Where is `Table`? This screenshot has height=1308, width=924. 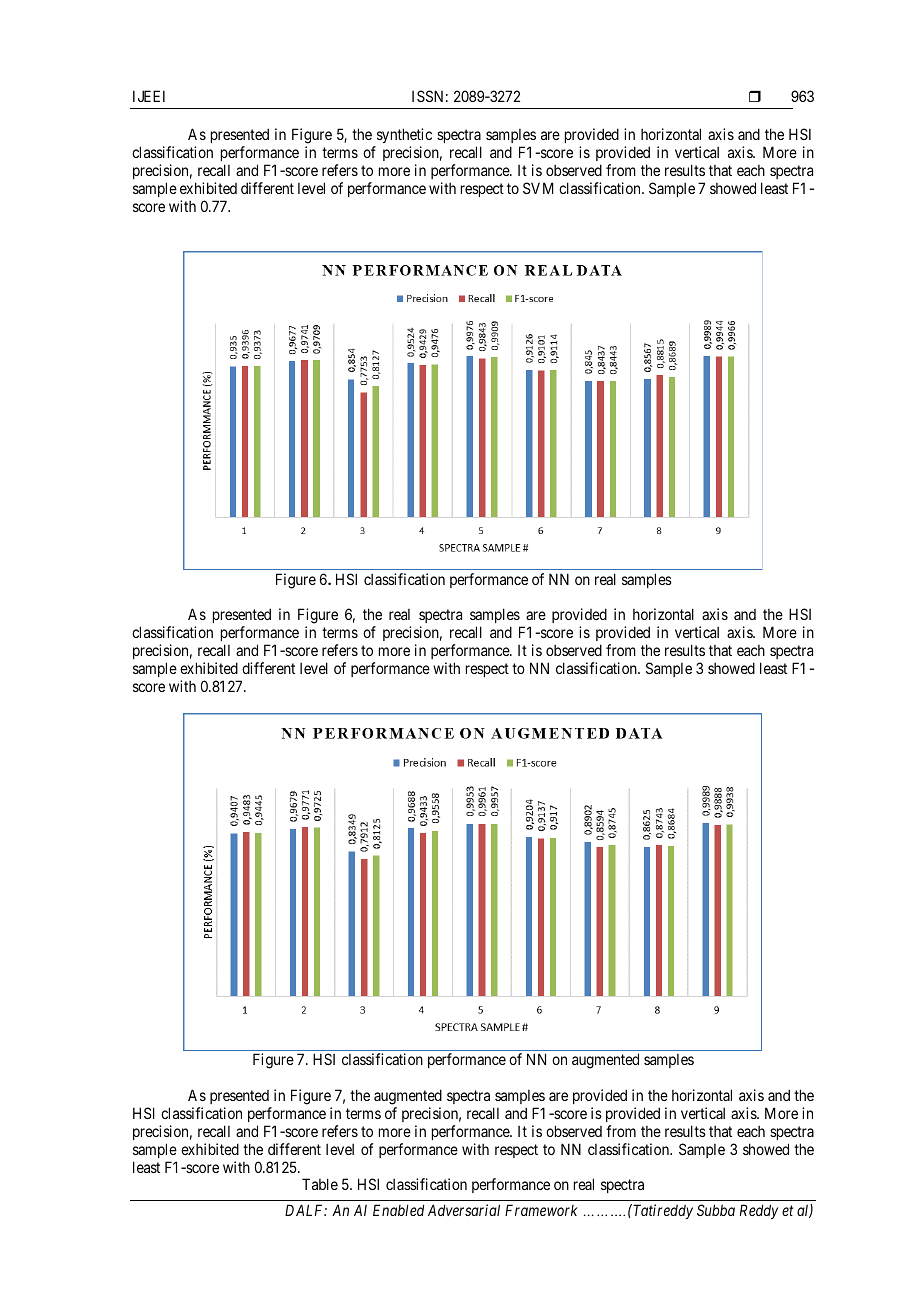 Table is located at coordinates (320, 1184).
